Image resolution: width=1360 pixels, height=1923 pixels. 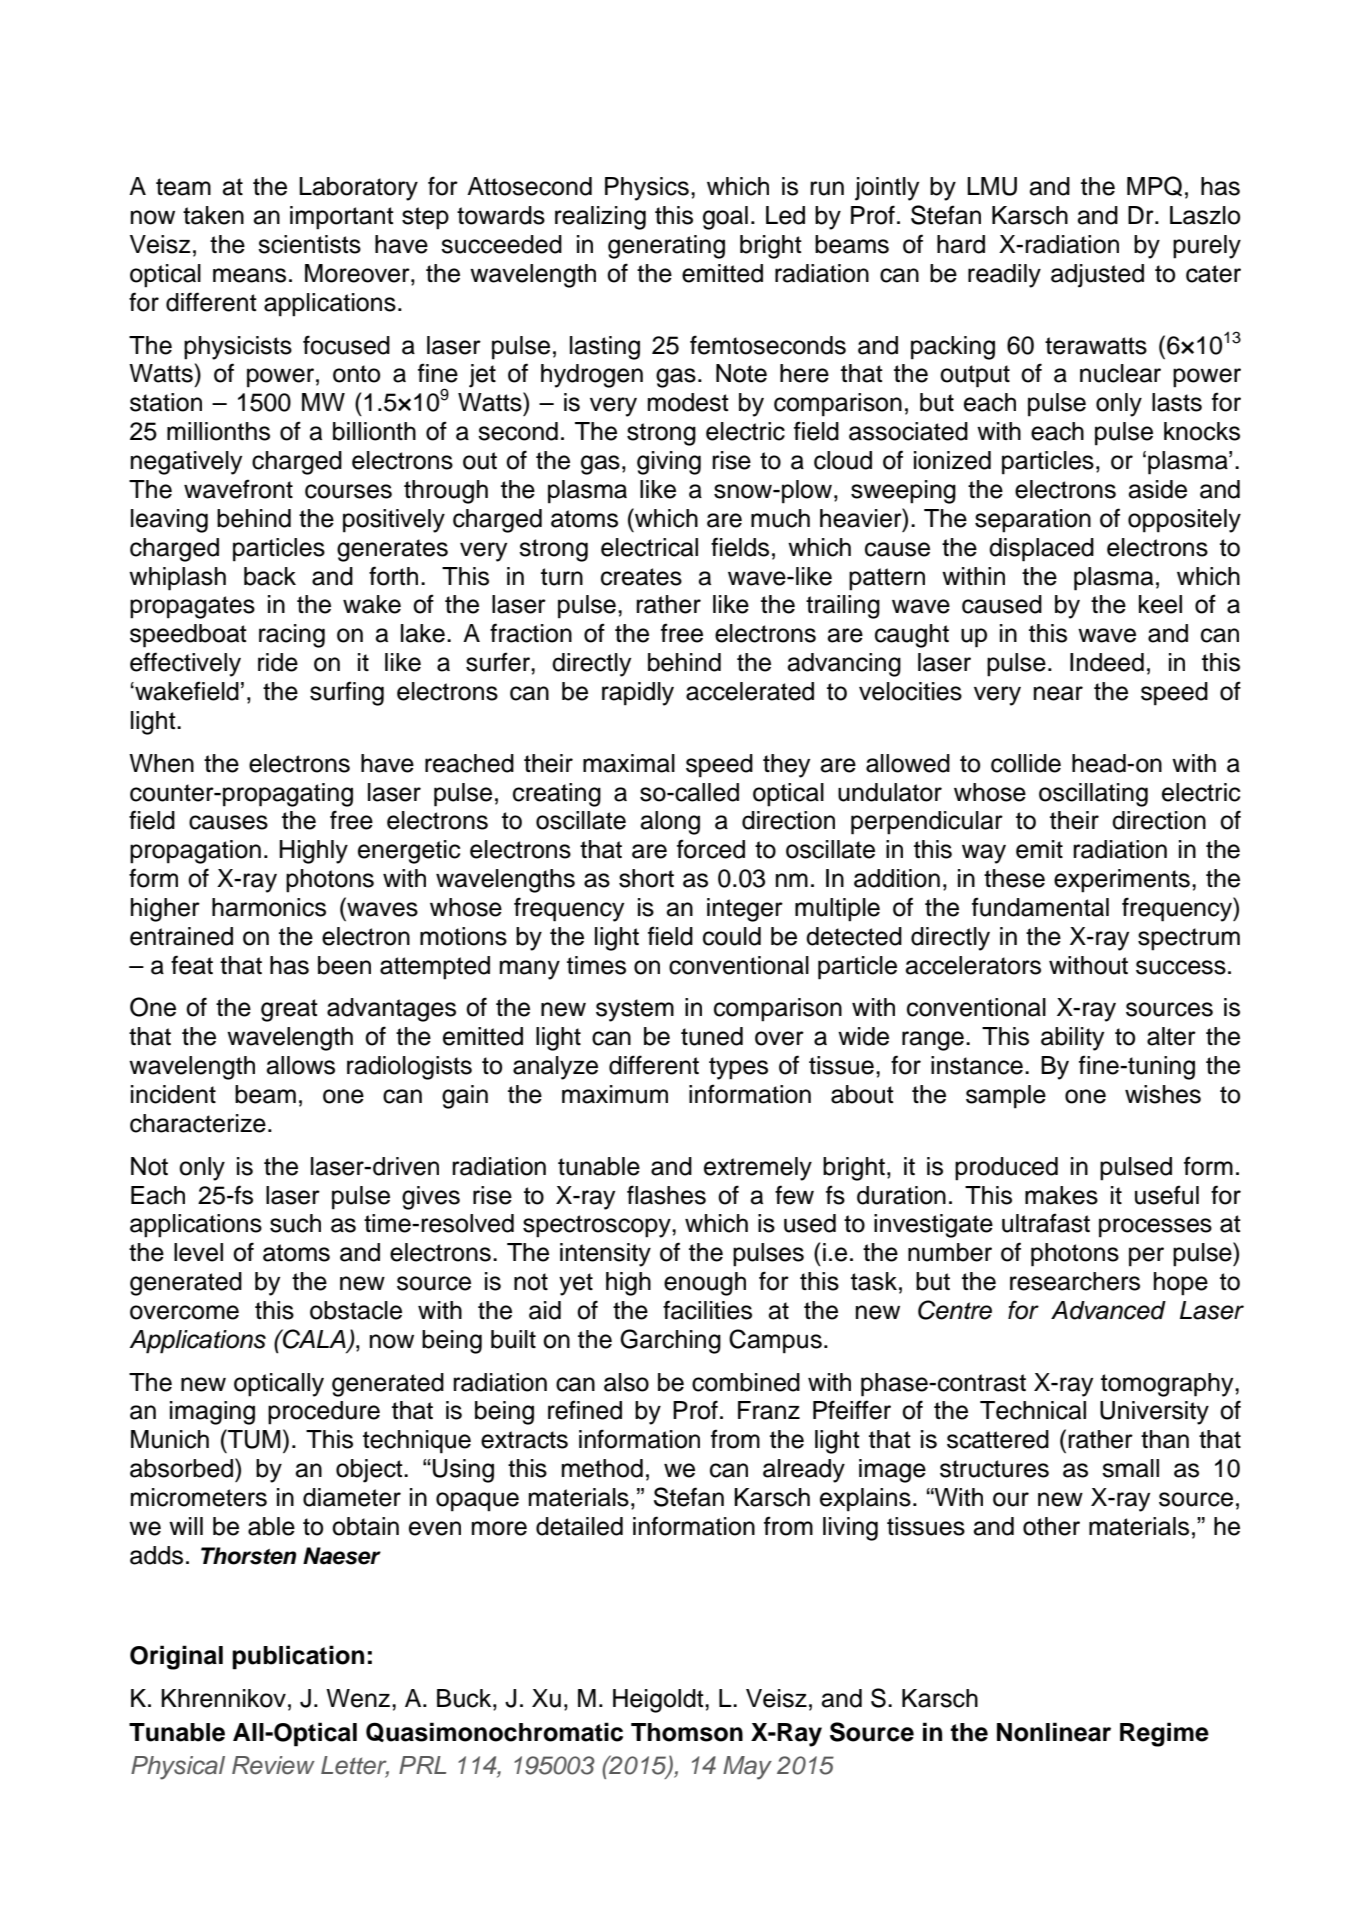 What do you see at coordinates (356, 1310) in the image?
I see `obstacle` at bounding box center [356, 1310].
